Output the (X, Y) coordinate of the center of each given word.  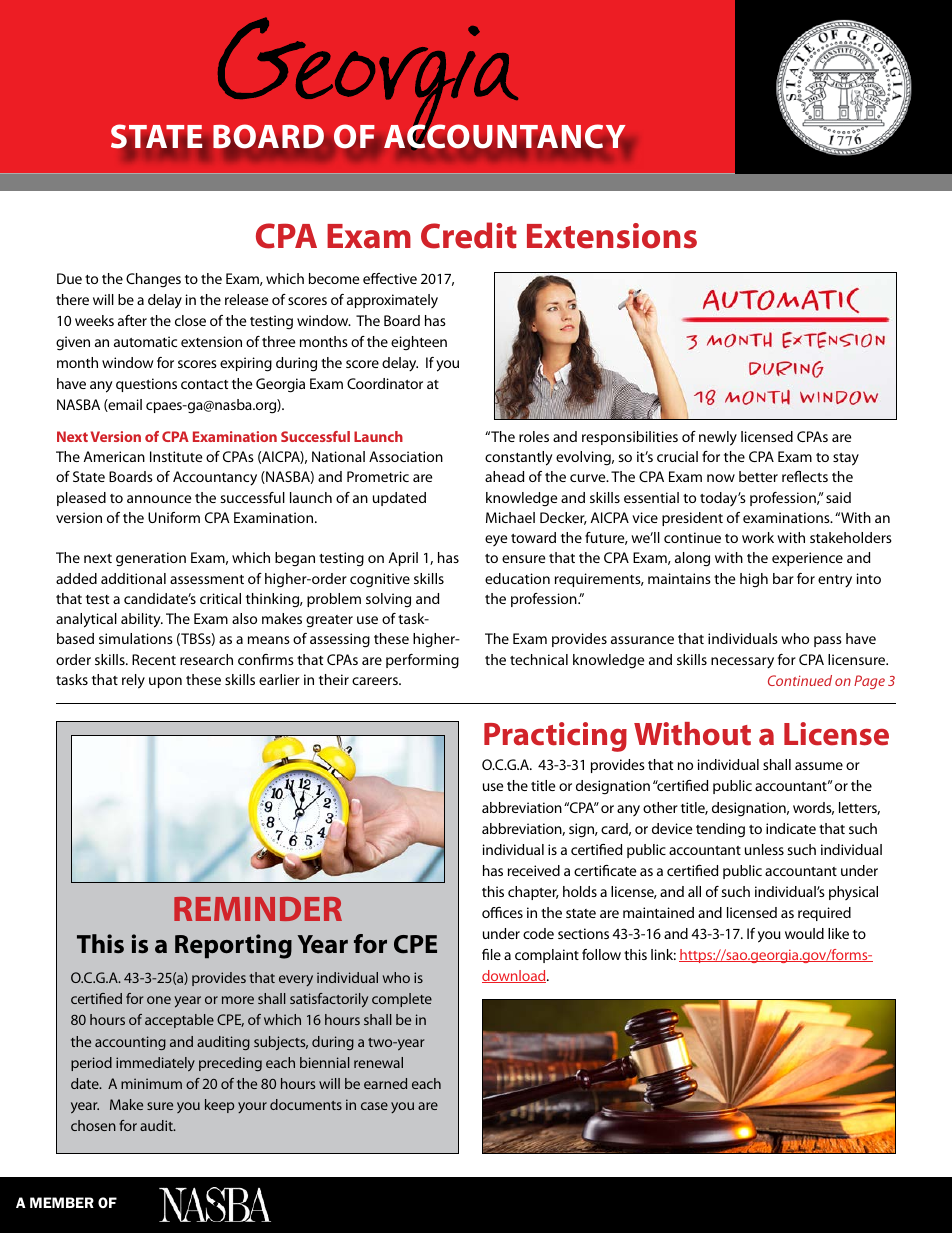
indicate (791, 828)
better (758, 476)
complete (402, 1000)
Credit (469, 235)
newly (718, 438)
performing (422, 661)
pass (828, 641)
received (534, 870)
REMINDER (258, 909)
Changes (153, 280)
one (159, 1000)
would (804, 933)
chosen (93, 1125)
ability (142, 620)
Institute (176, 456)
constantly (519, 458)
